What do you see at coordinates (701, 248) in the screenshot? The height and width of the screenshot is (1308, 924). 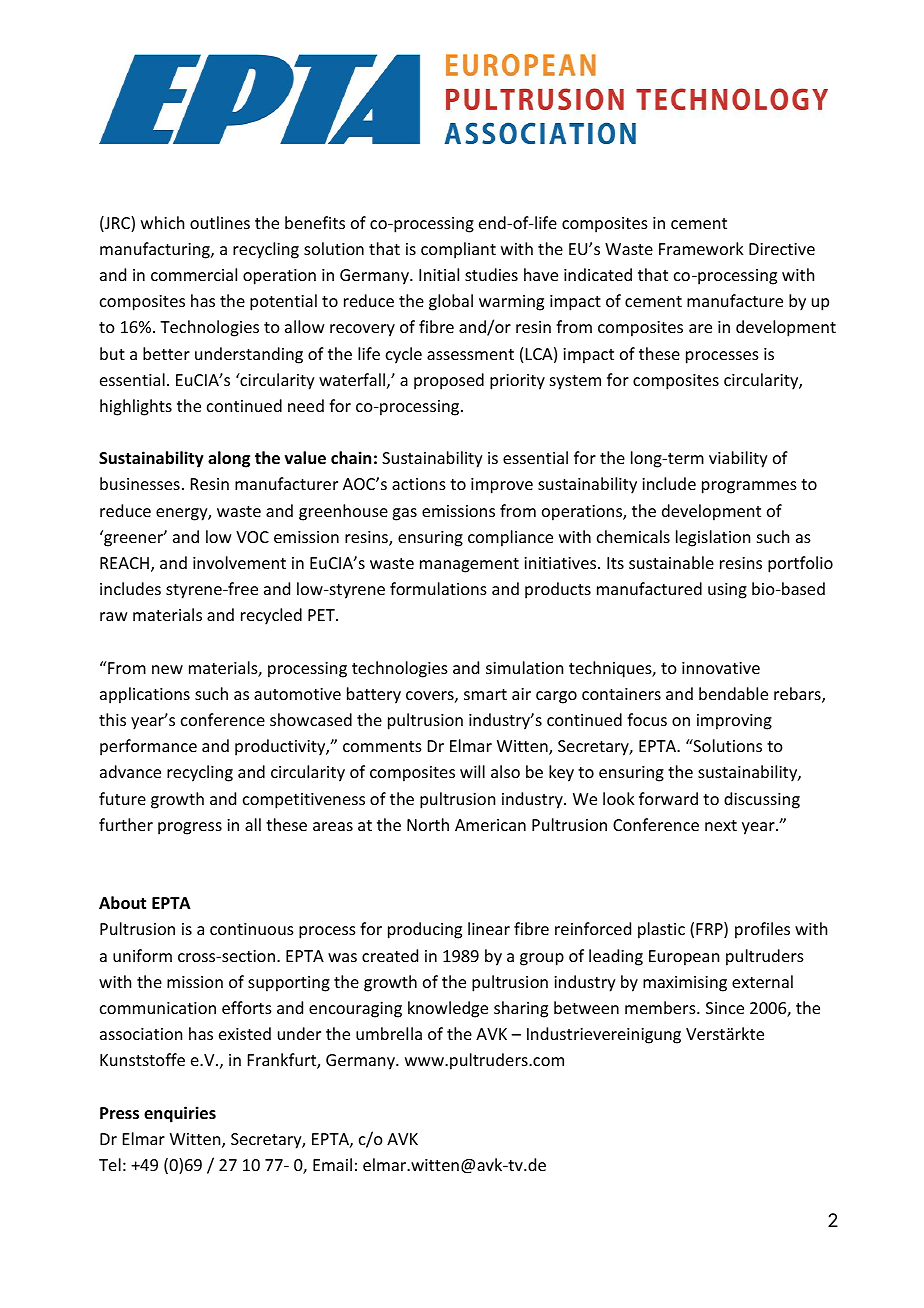 I see `Framework` at bounding box center [701, 248].
